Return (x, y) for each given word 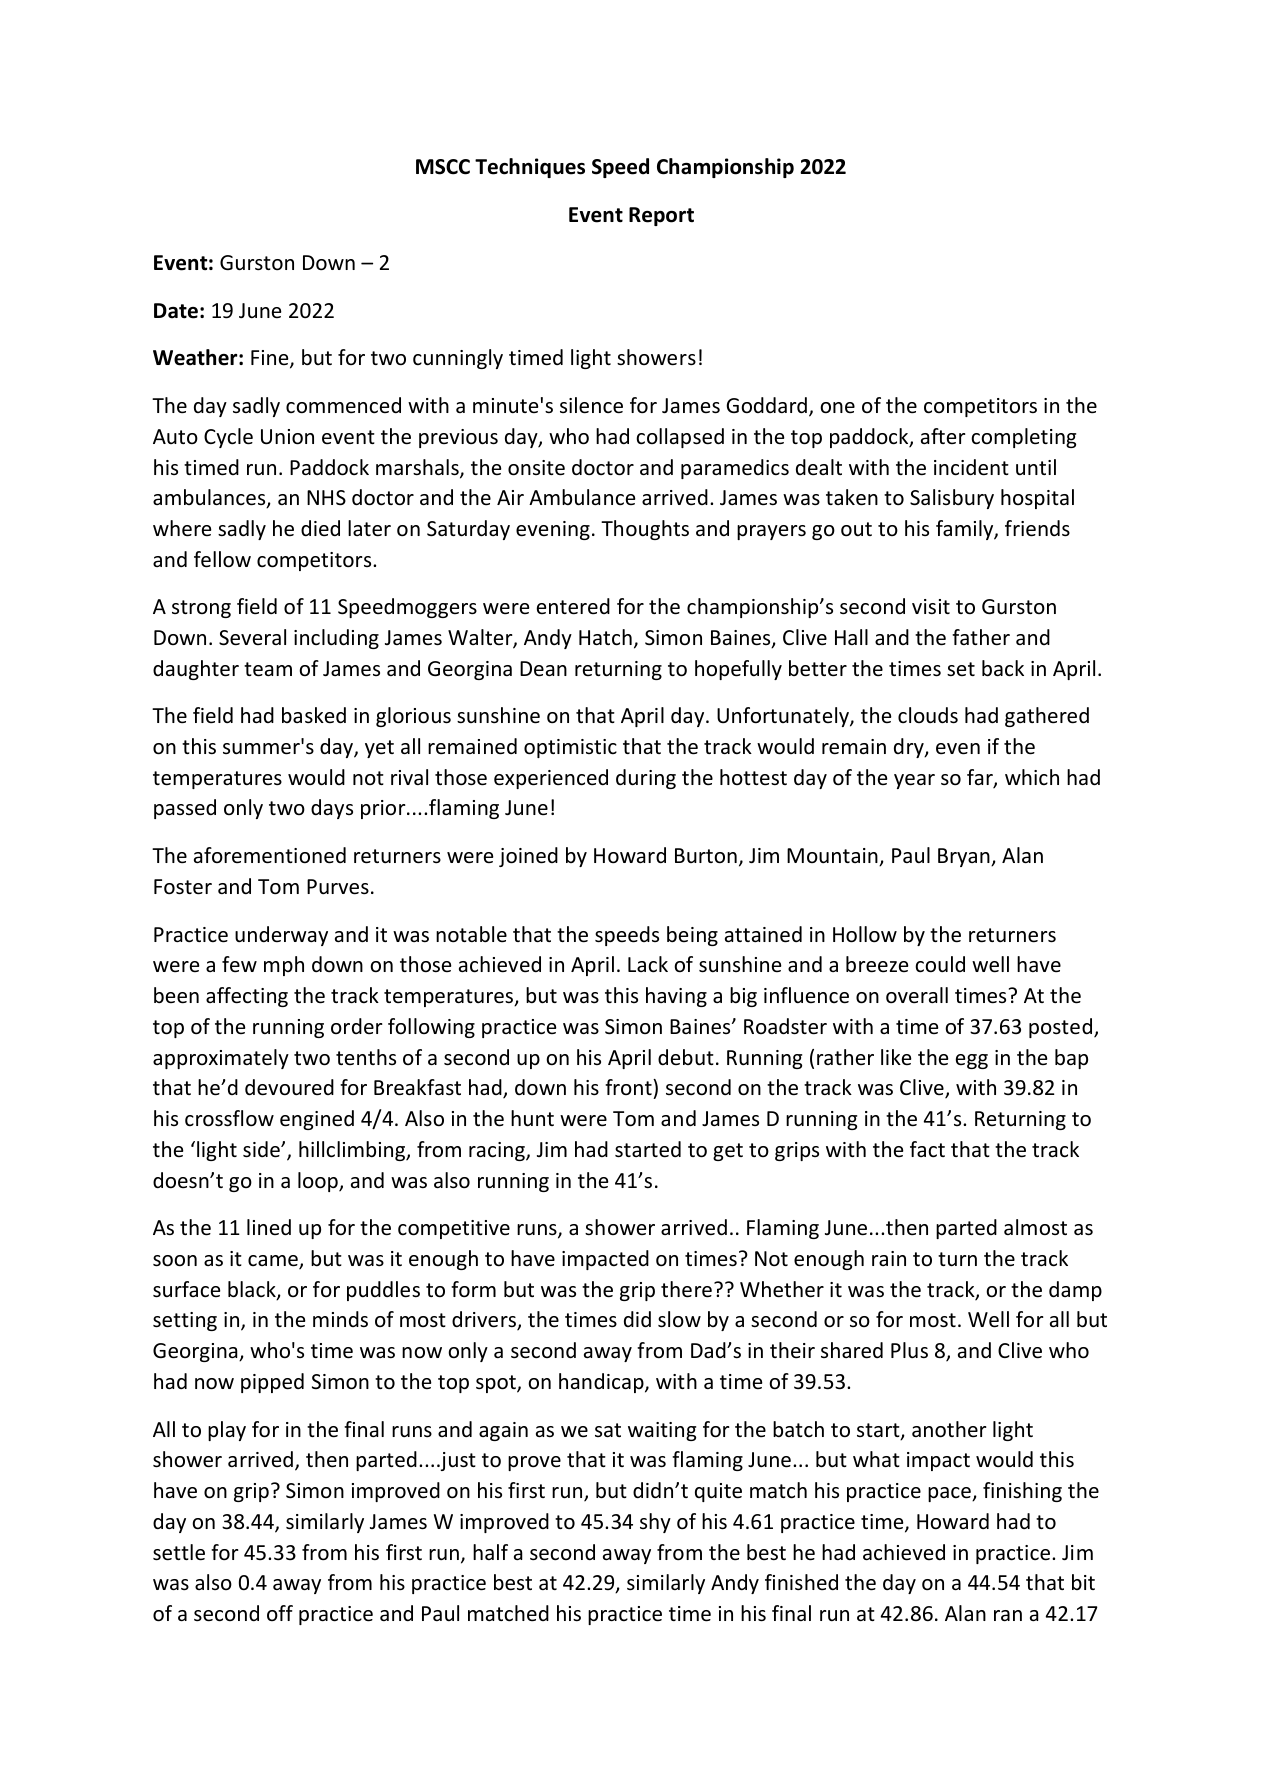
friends (1037, 528)
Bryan (965, 857)
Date (176, 311)
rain (889, 1258)
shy (655, 1523)
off (280, 1613)
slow (679, 1319)
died (320, 528)
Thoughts (645, 530)
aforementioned (270, 855)
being (692, 936)
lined (269, 1227)
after (943, 436)
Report (661, 216)
